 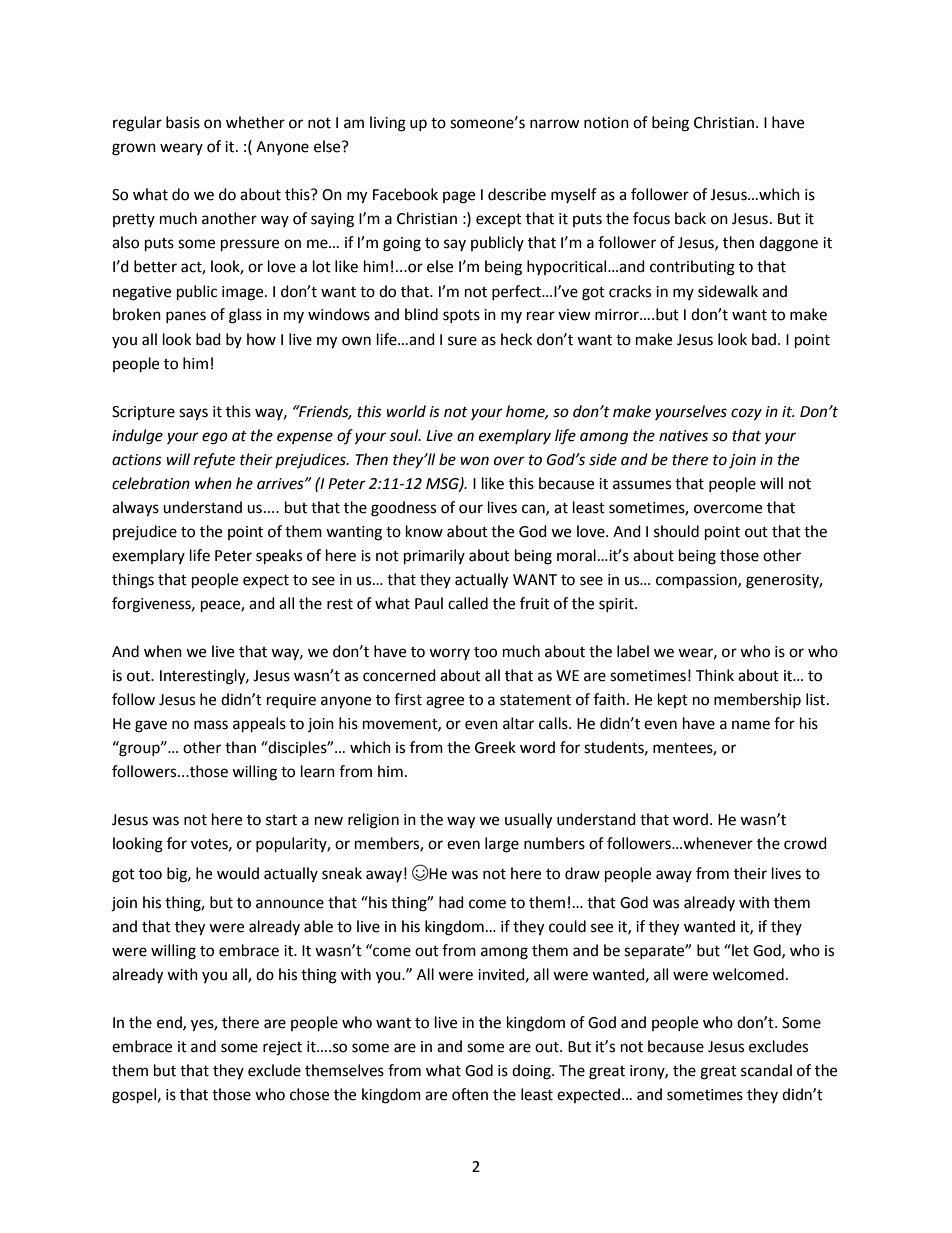 I want to click on page, so click(x=459, y=197).
